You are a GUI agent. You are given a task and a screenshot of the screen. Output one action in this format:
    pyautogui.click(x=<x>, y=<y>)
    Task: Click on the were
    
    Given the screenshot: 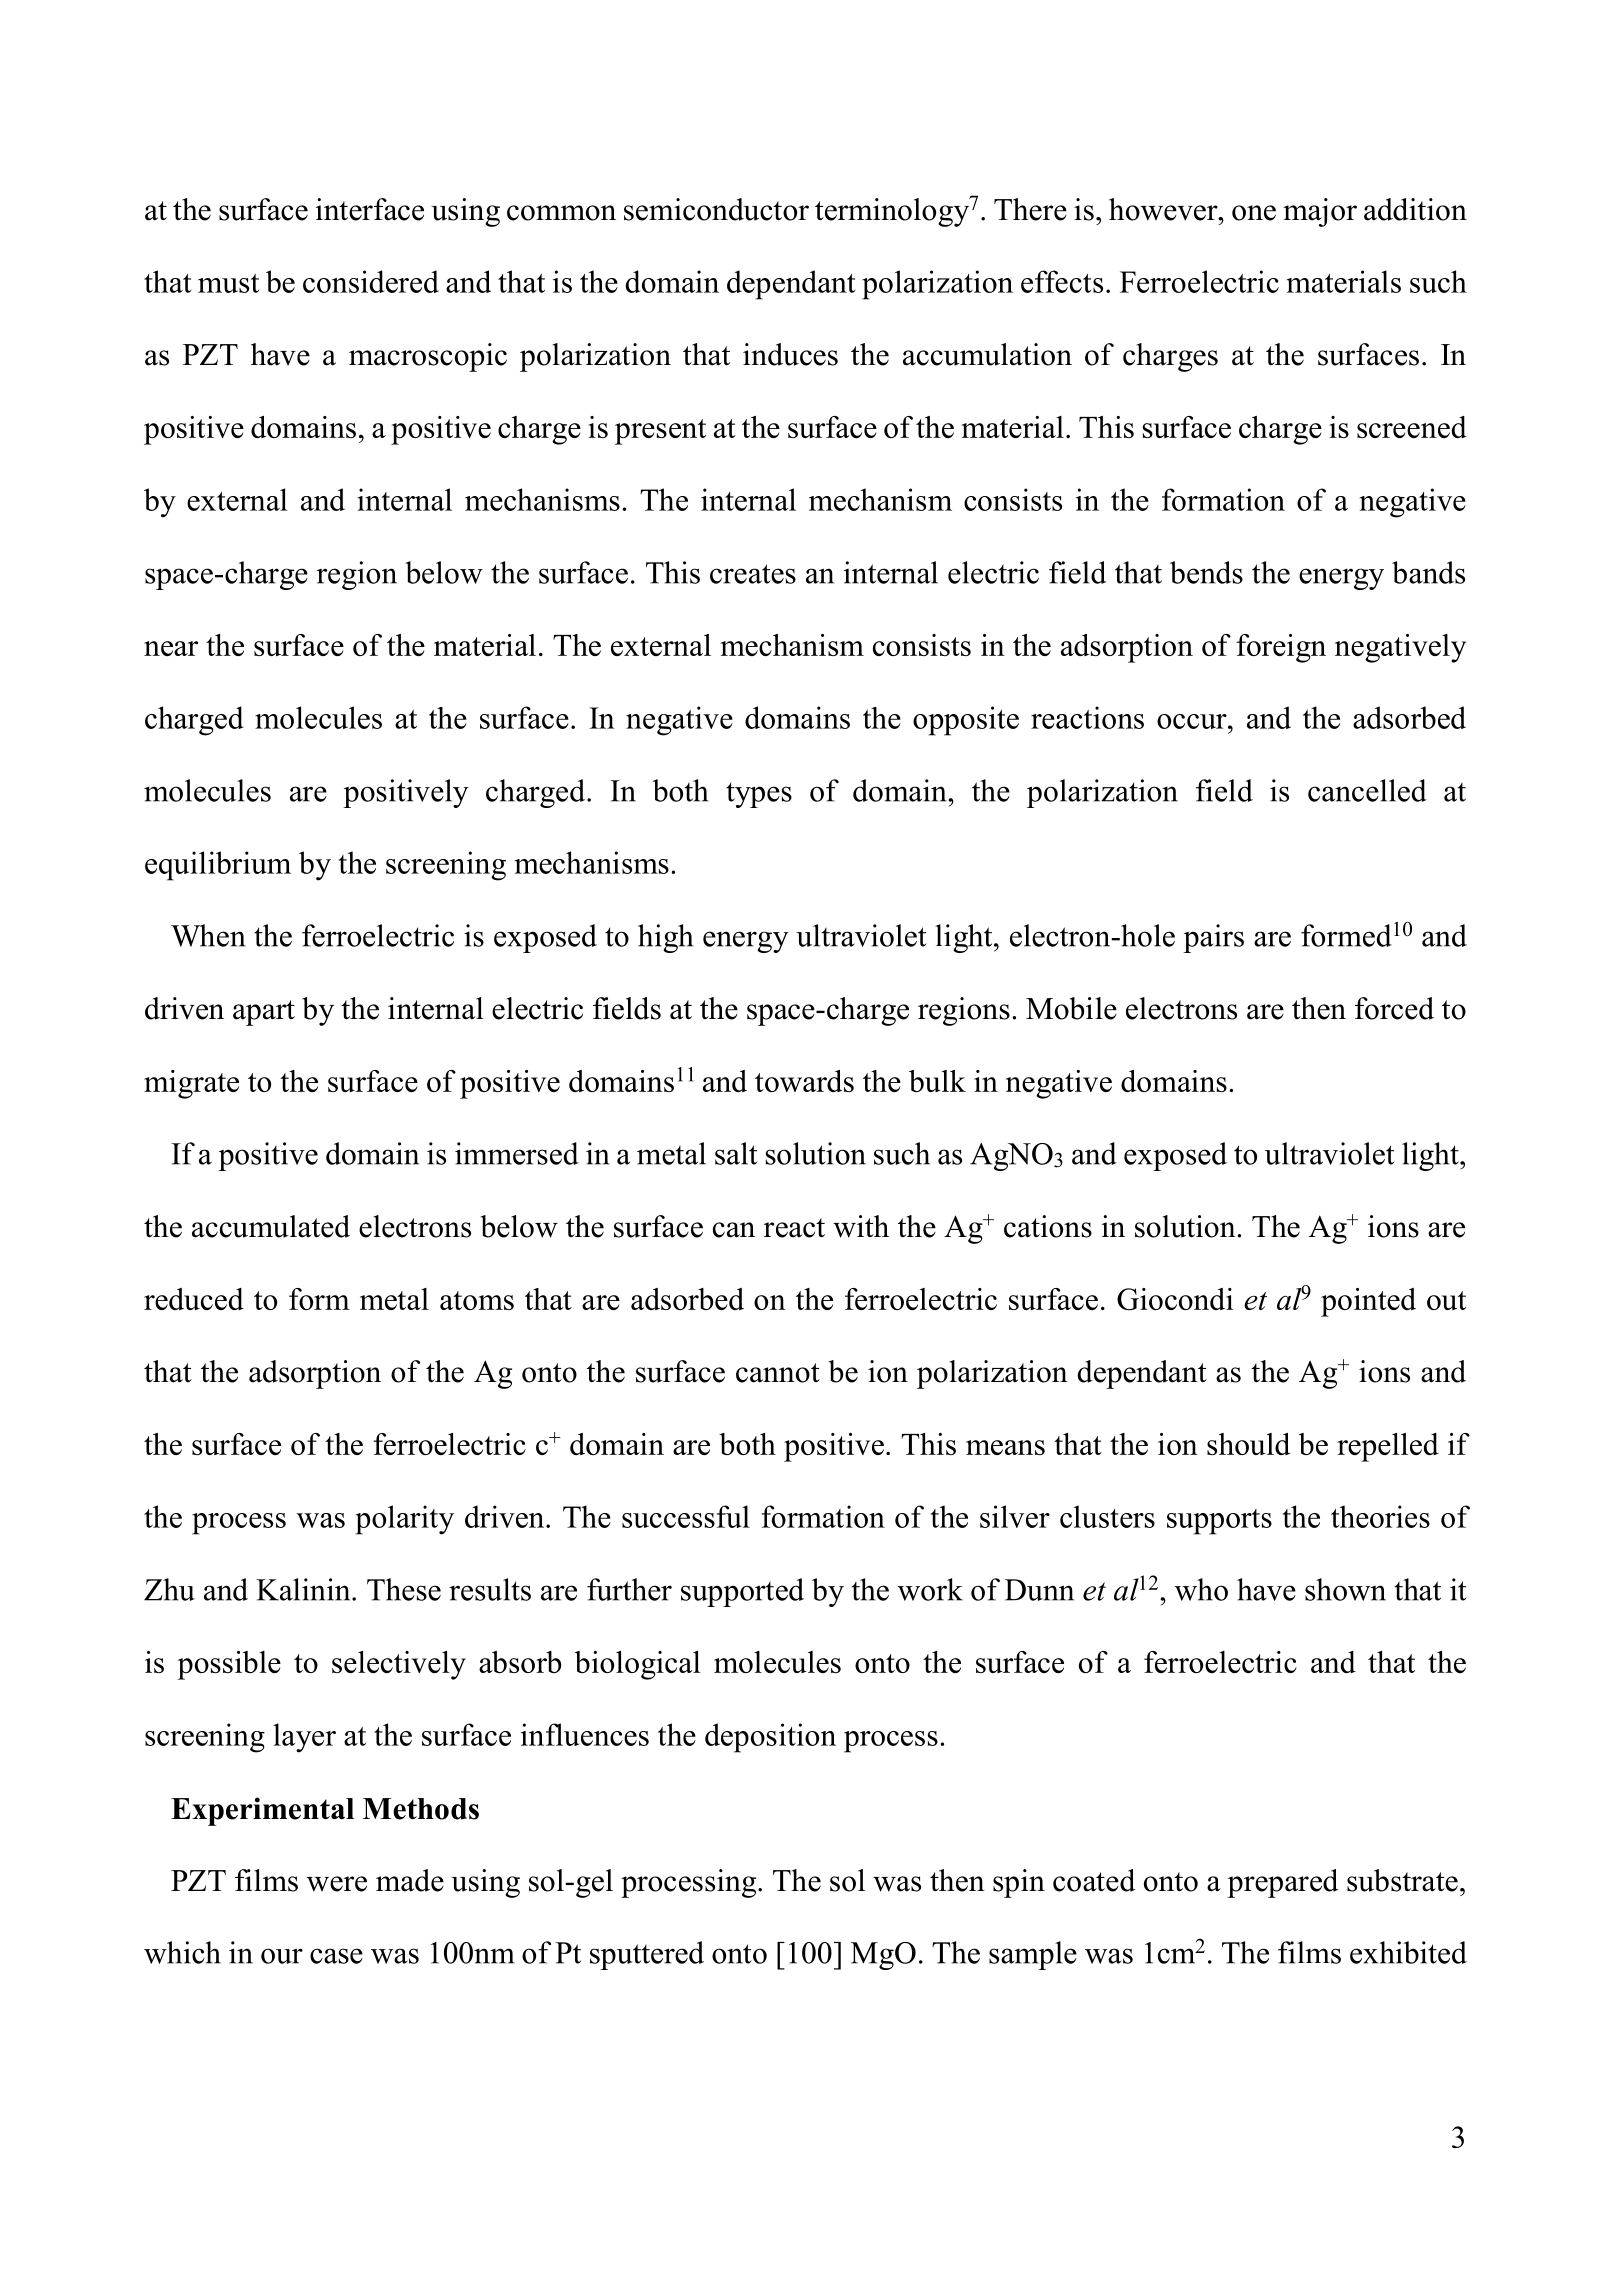 What is the action you would take?
    pyautogui.click(x=337, y=1884)
